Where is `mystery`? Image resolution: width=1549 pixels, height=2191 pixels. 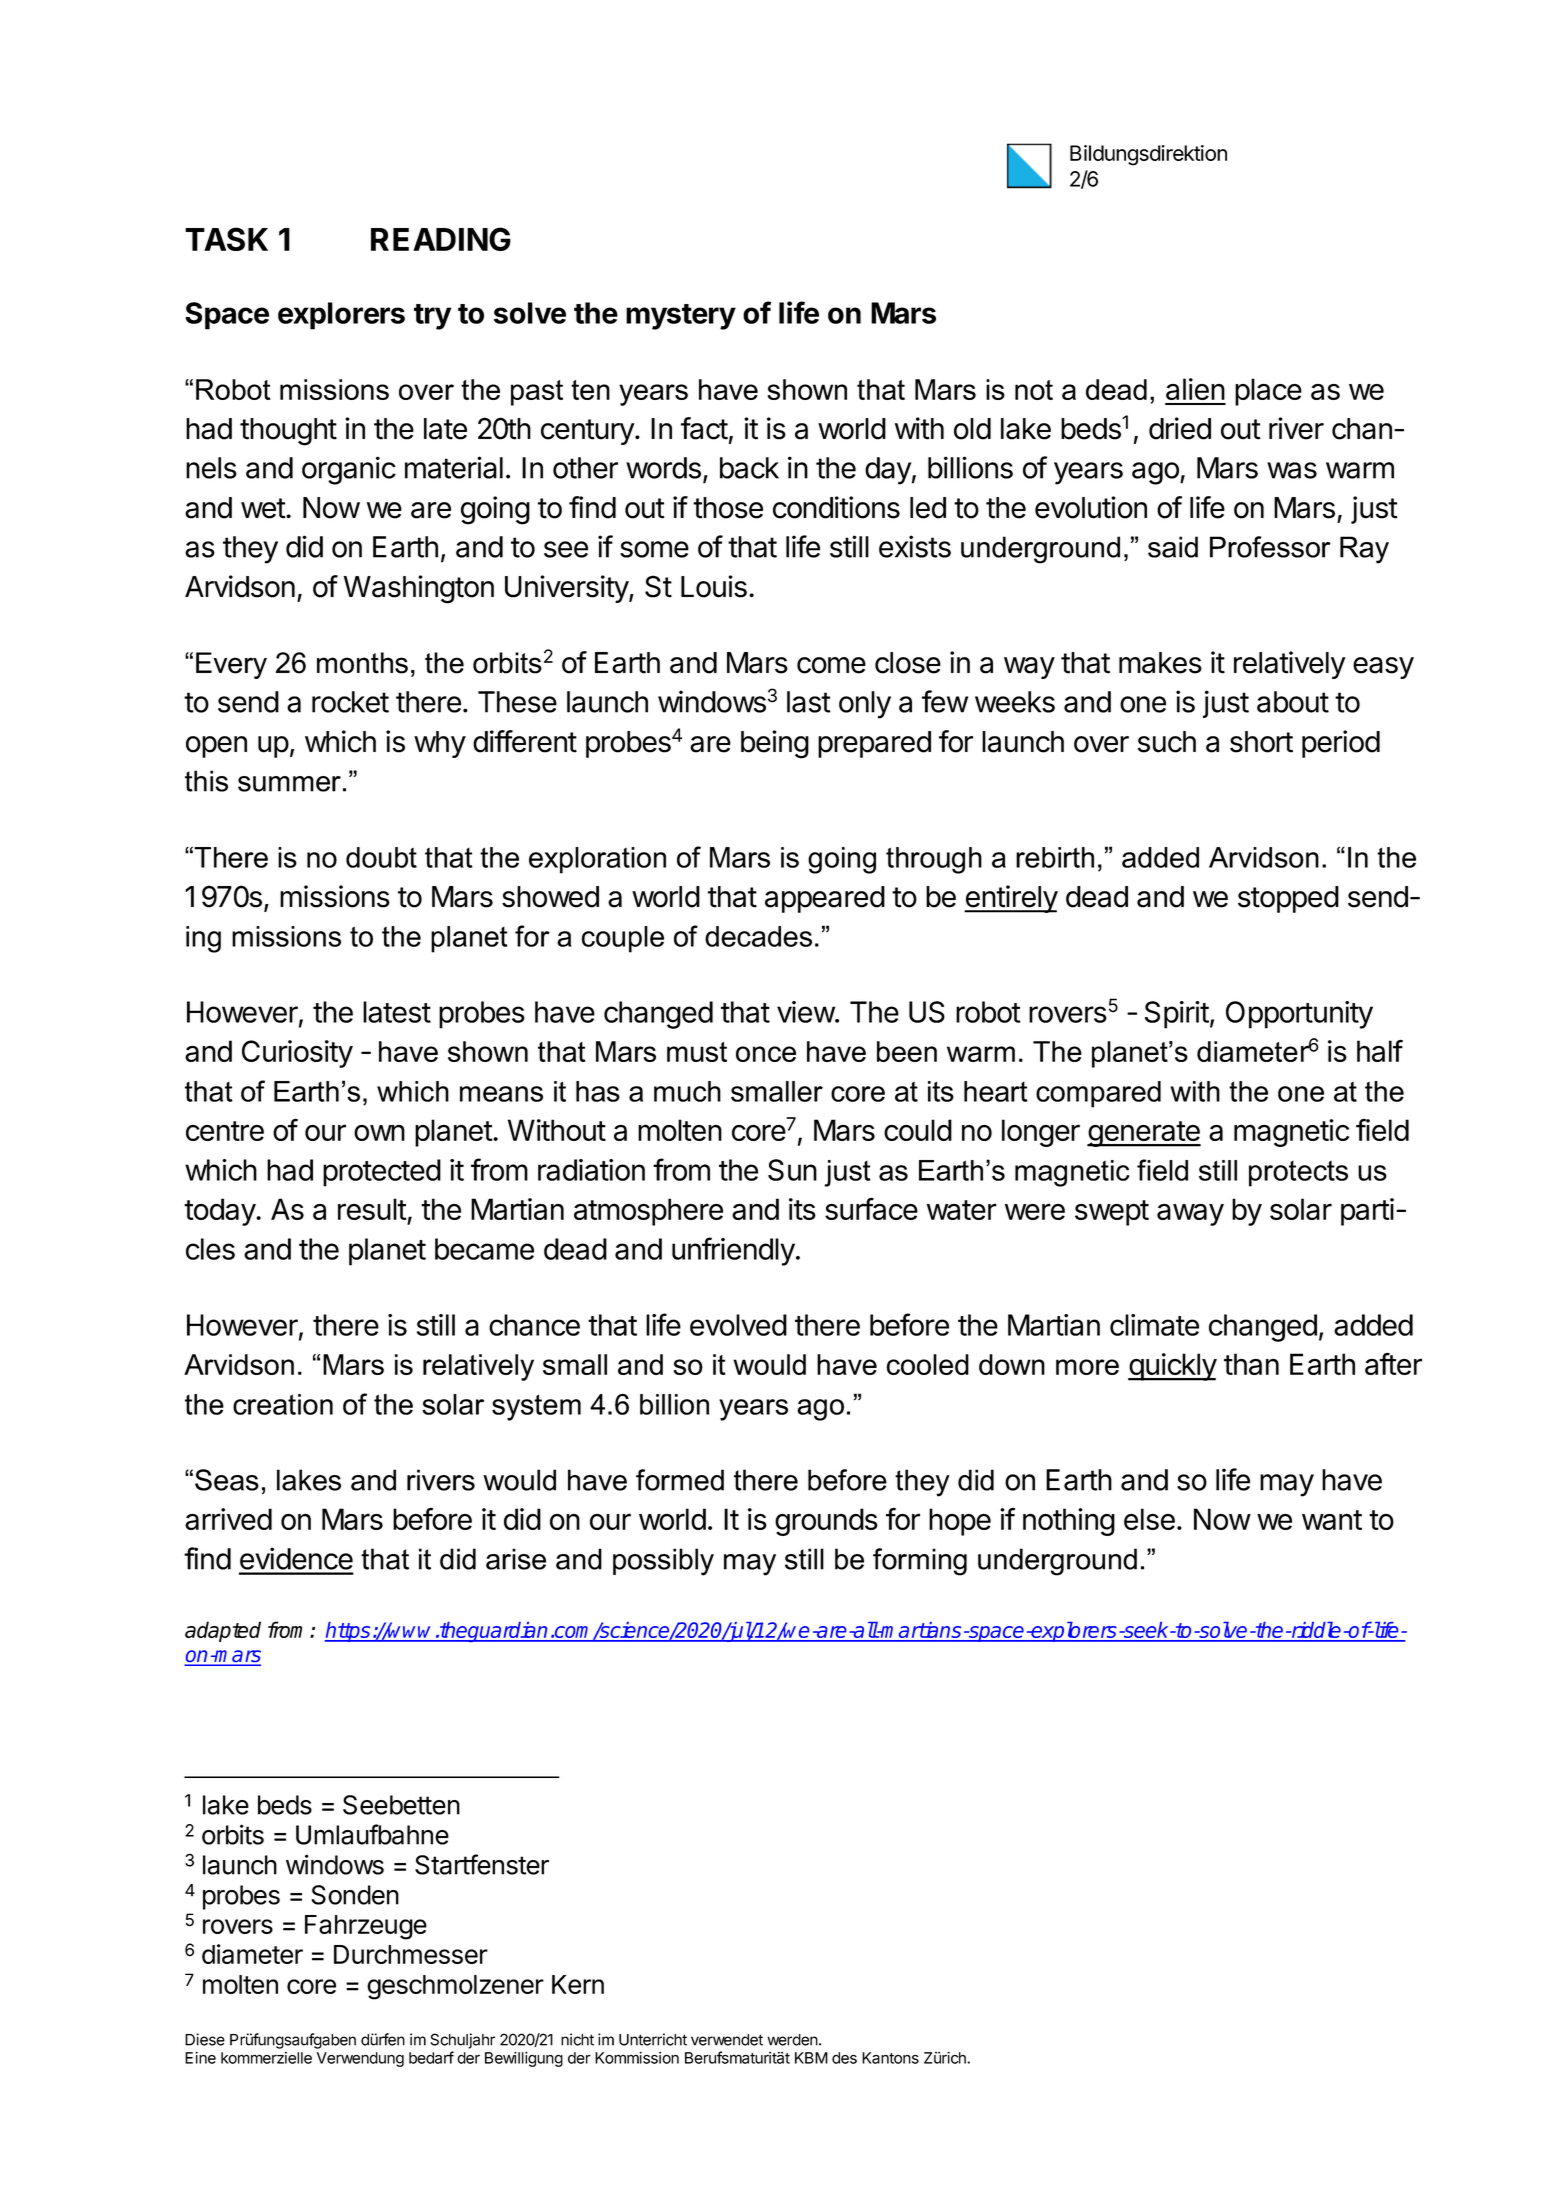 mystery is located at coordinates (681, 317).
